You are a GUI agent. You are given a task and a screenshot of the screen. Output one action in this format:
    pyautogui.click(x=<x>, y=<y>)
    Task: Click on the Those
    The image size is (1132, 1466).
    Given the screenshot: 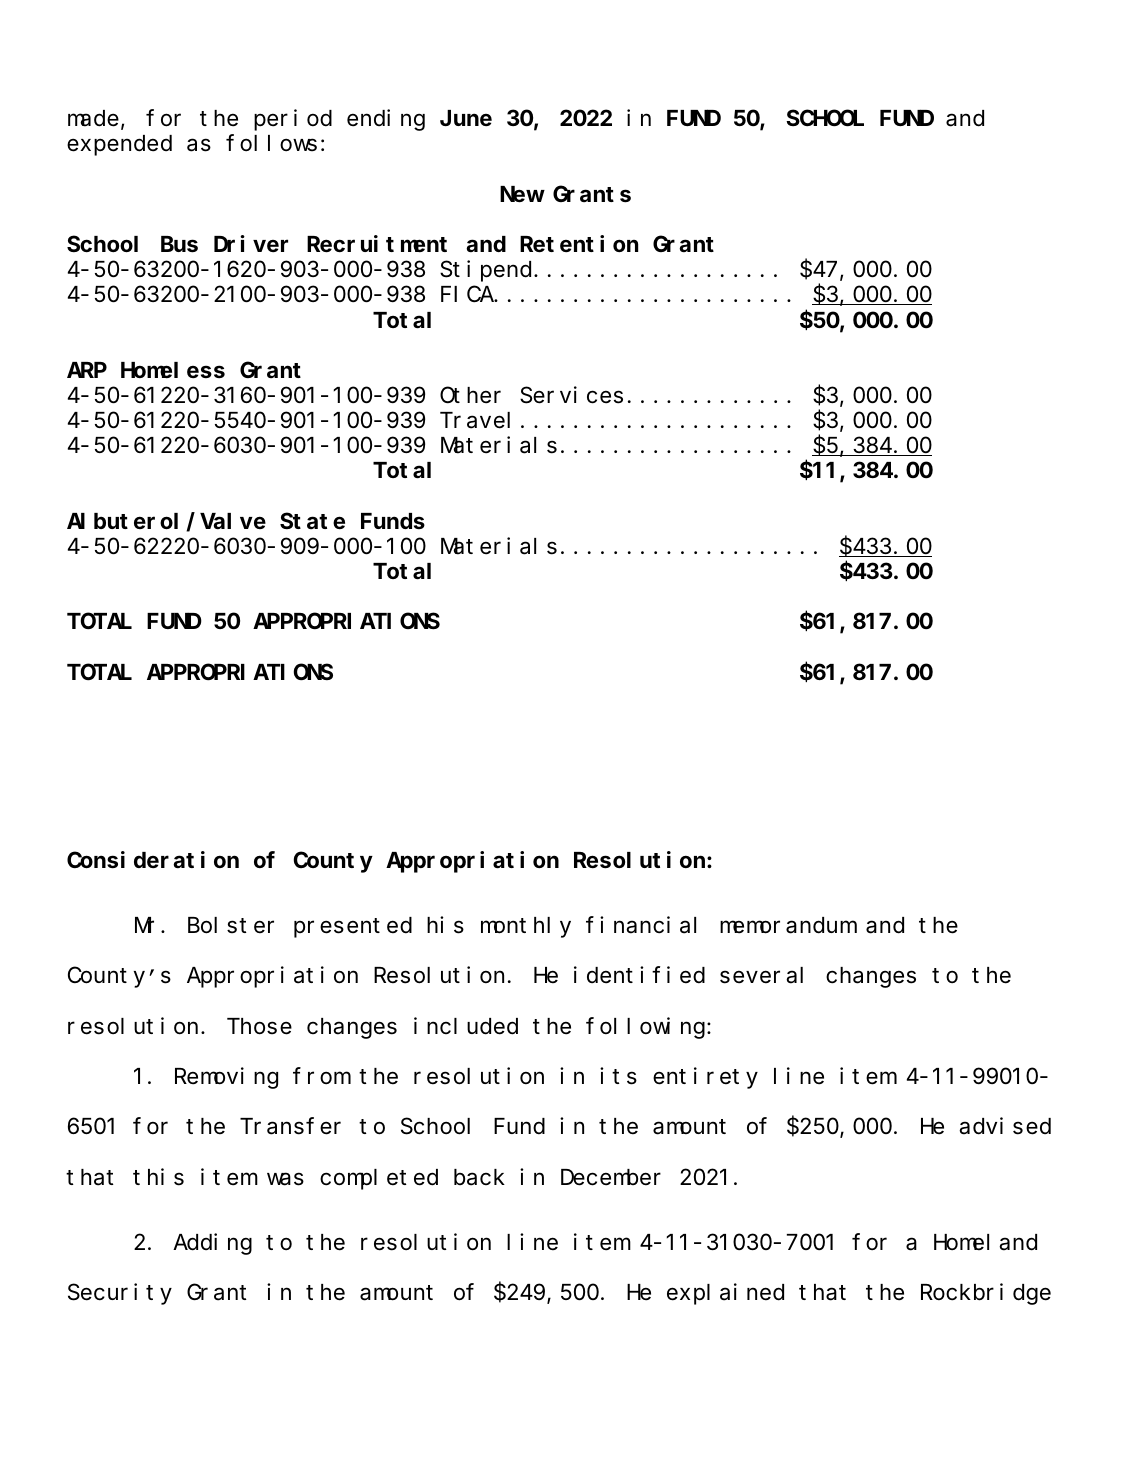 What is the action you would take?
    pyautogui.click(x=259, y=1026)
